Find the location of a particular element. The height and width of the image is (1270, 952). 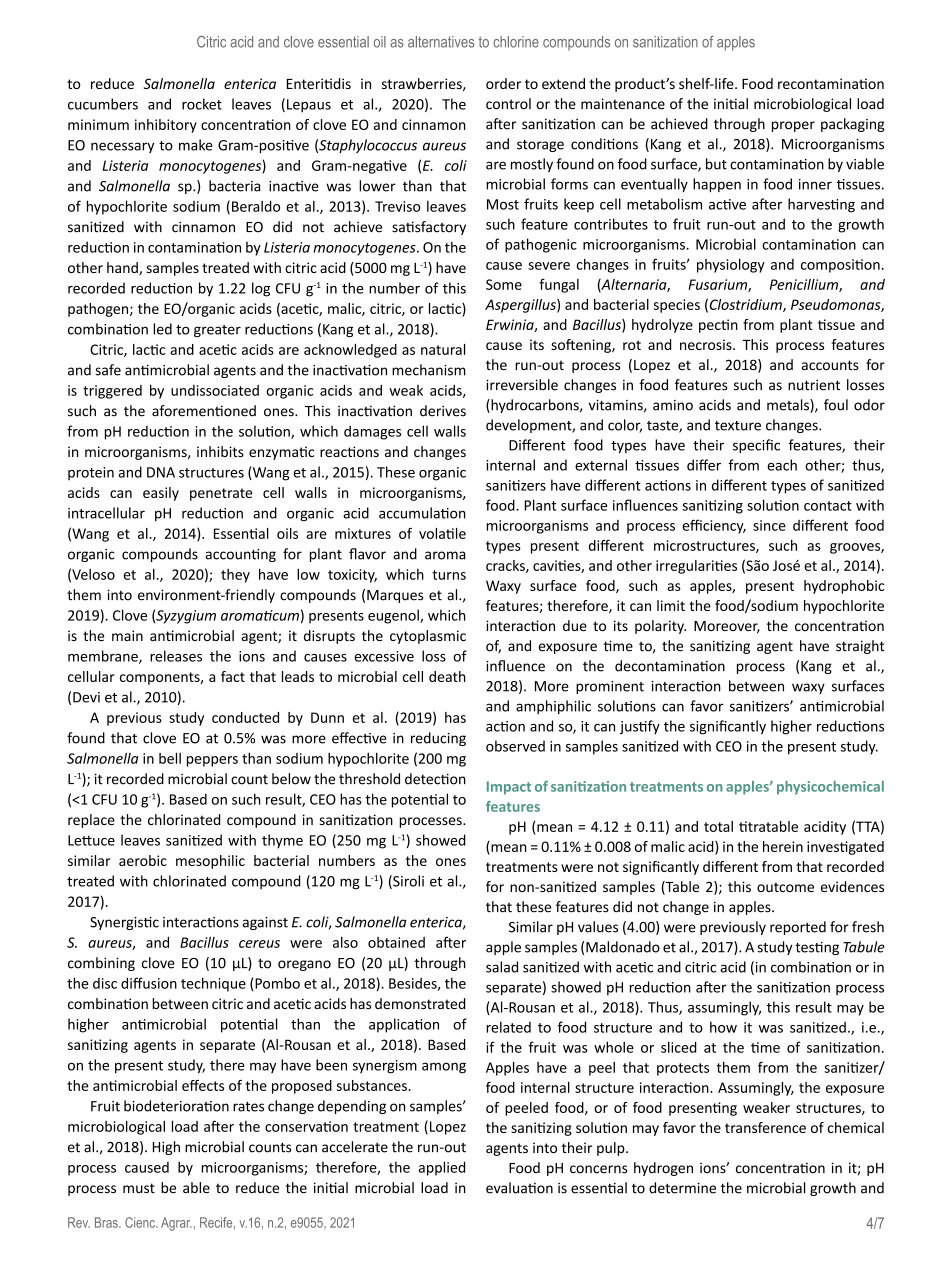

volatile is located at coordinates (442, 533).
